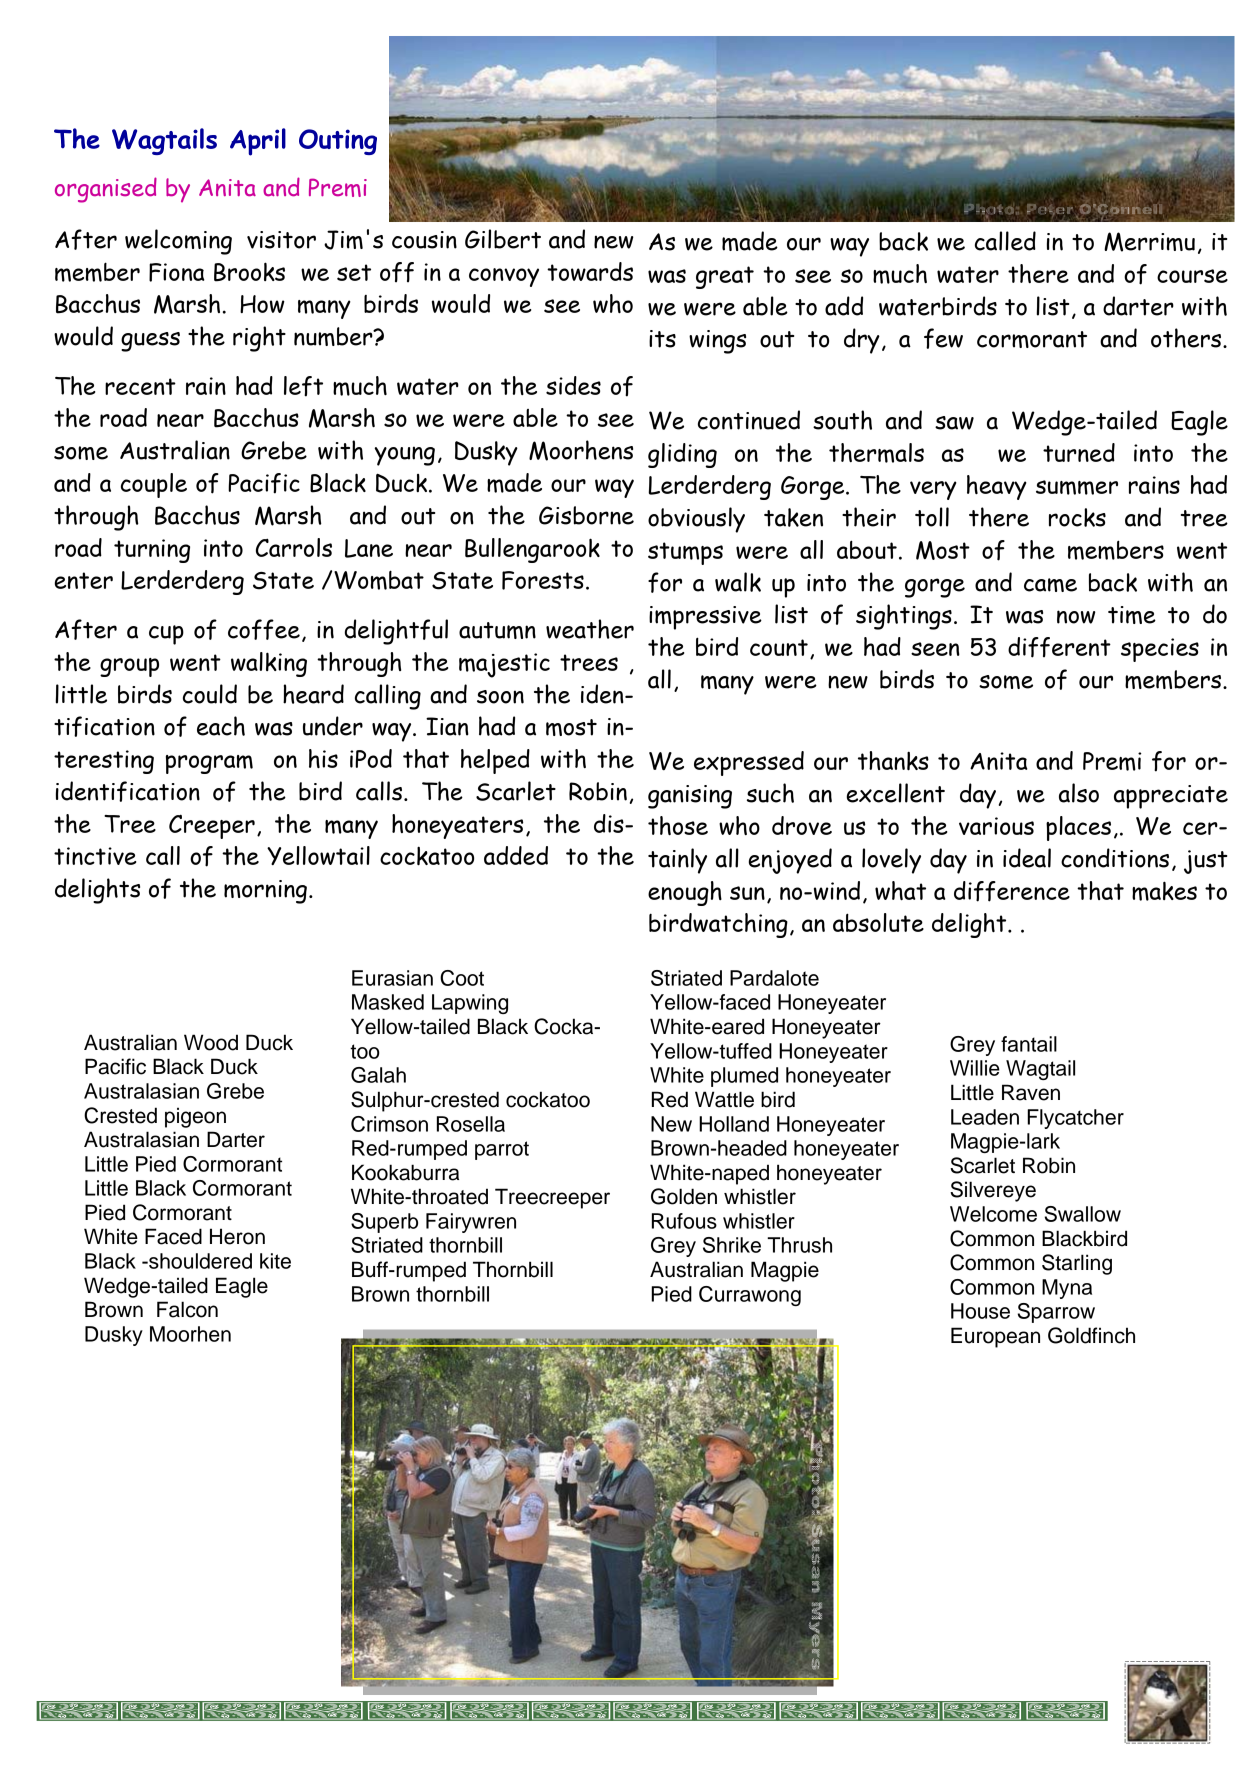 Image resolution: width=1258 pixels, height=1779 pixels. What do you see at coordinates (199, 1261) in the page?
I see `shouldered` at bounding box center [199, 1261].
